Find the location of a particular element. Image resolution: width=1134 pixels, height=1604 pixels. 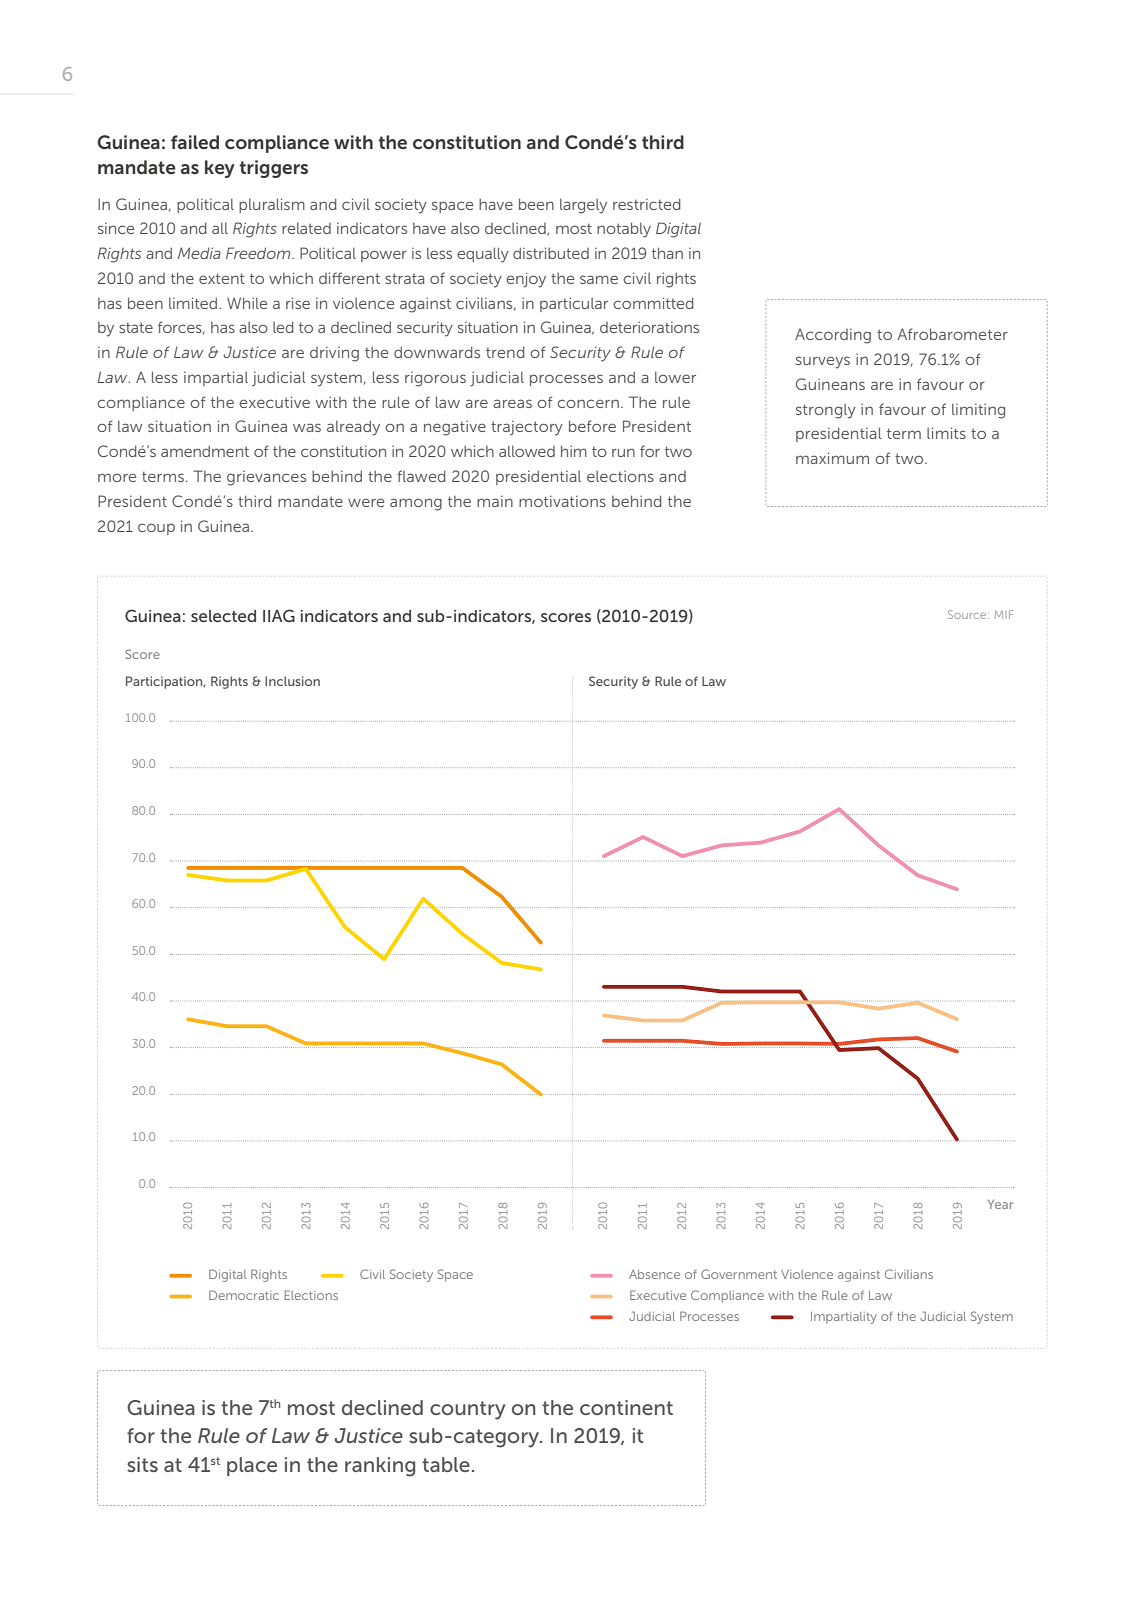

key is located at coordinates (220, 169).
